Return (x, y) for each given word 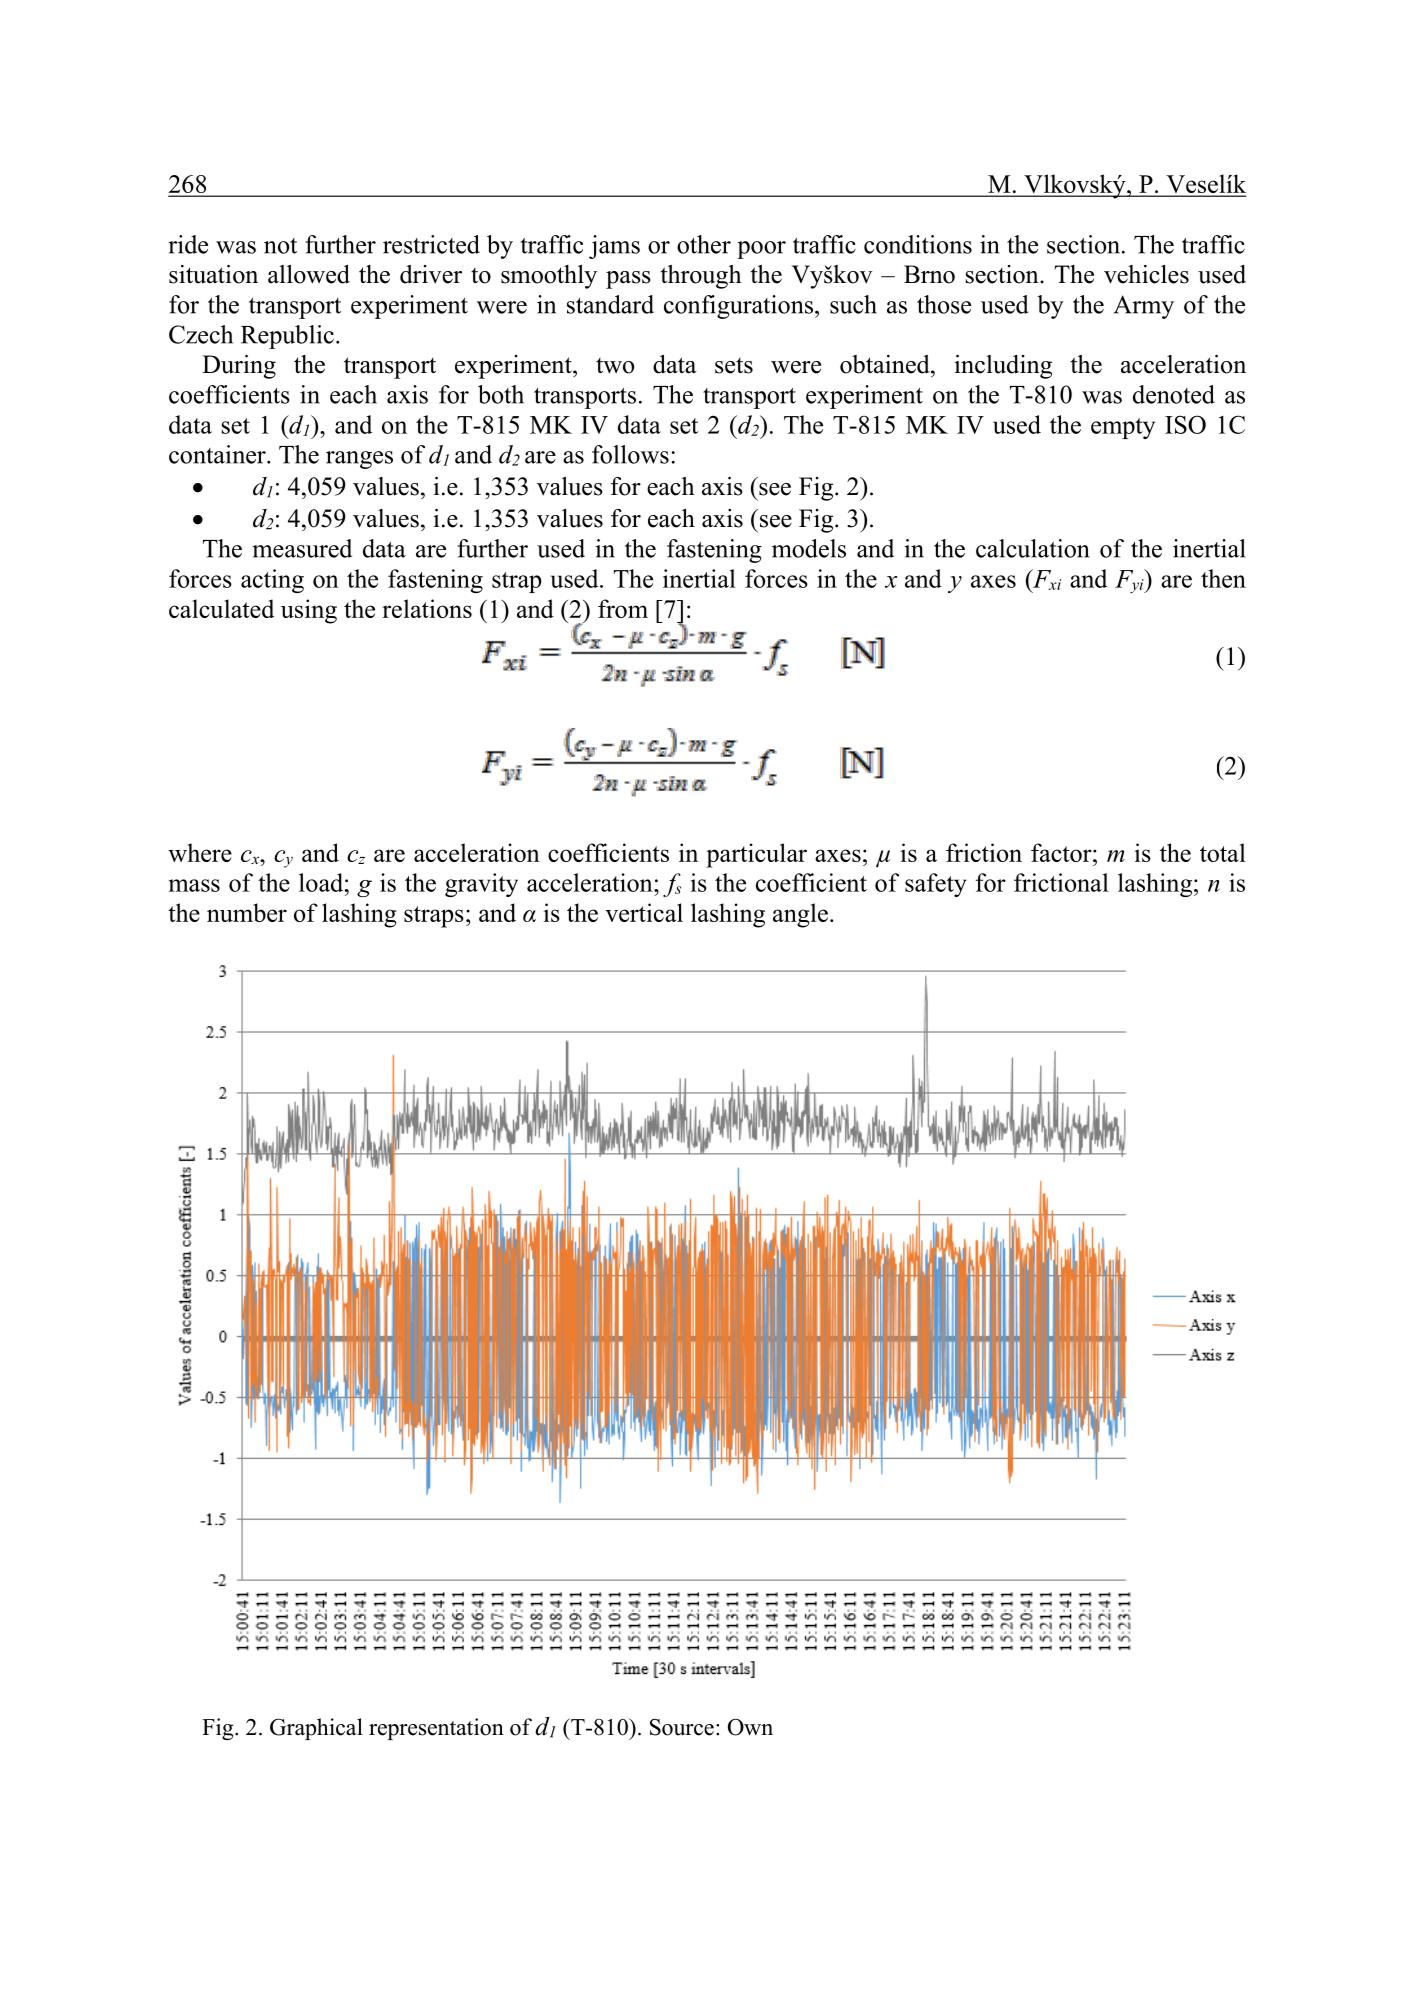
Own (750, 1727)
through (701, 277)
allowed (309, 274)
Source (682, 1727)
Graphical (316, 1729)
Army (1144, 307)
